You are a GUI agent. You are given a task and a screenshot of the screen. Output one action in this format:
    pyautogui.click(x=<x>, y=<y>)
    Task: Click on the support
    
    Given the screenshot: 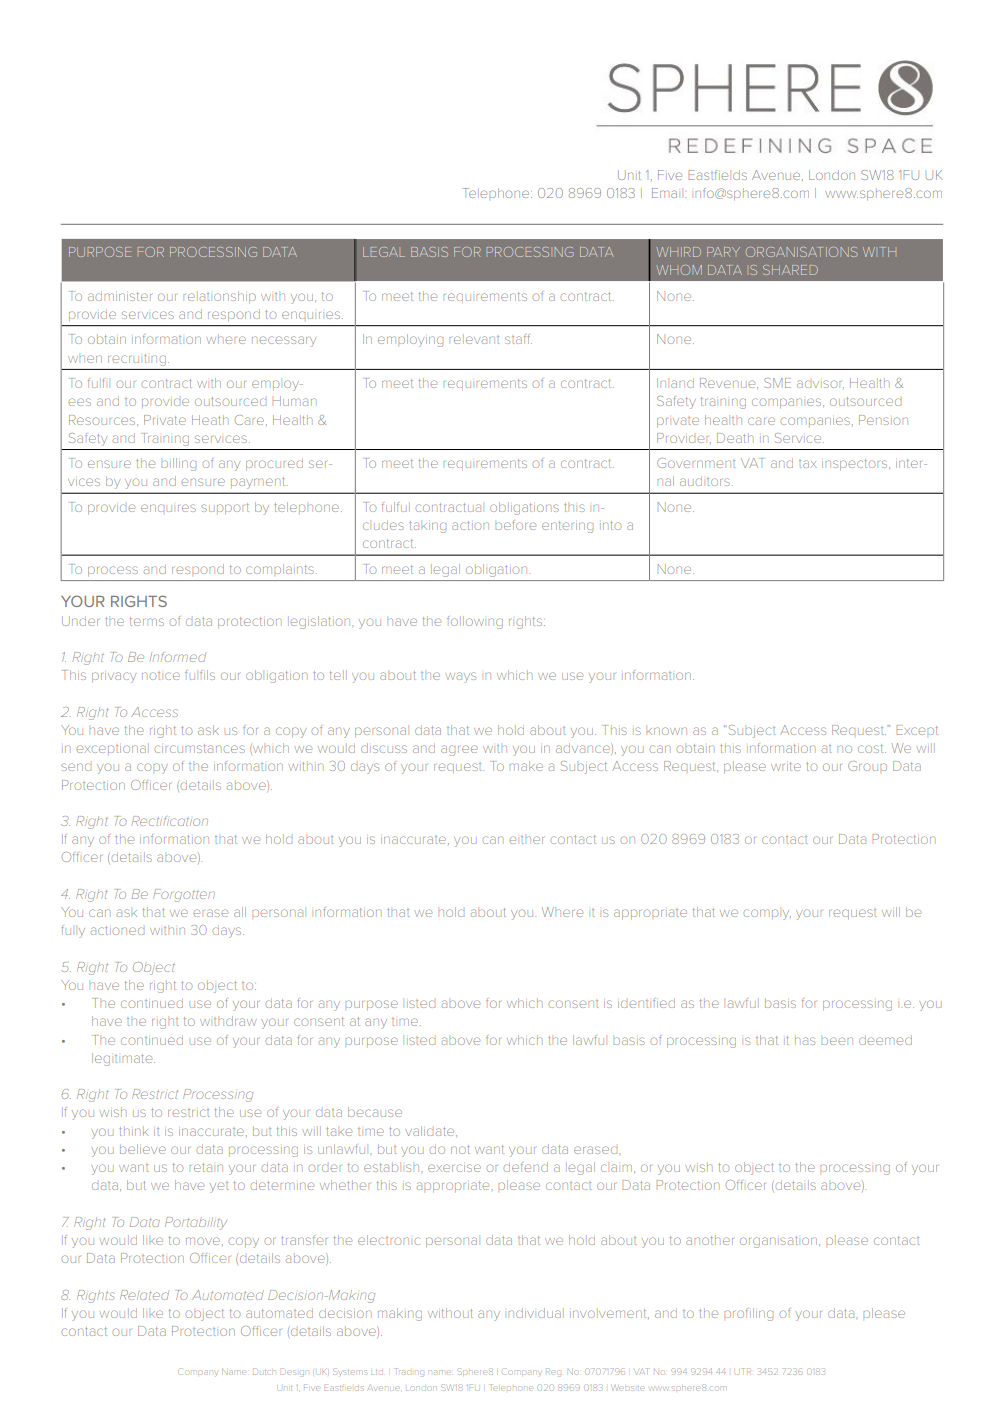 What is the action you would take?
    pyautogui.click(x=225, y=508)
